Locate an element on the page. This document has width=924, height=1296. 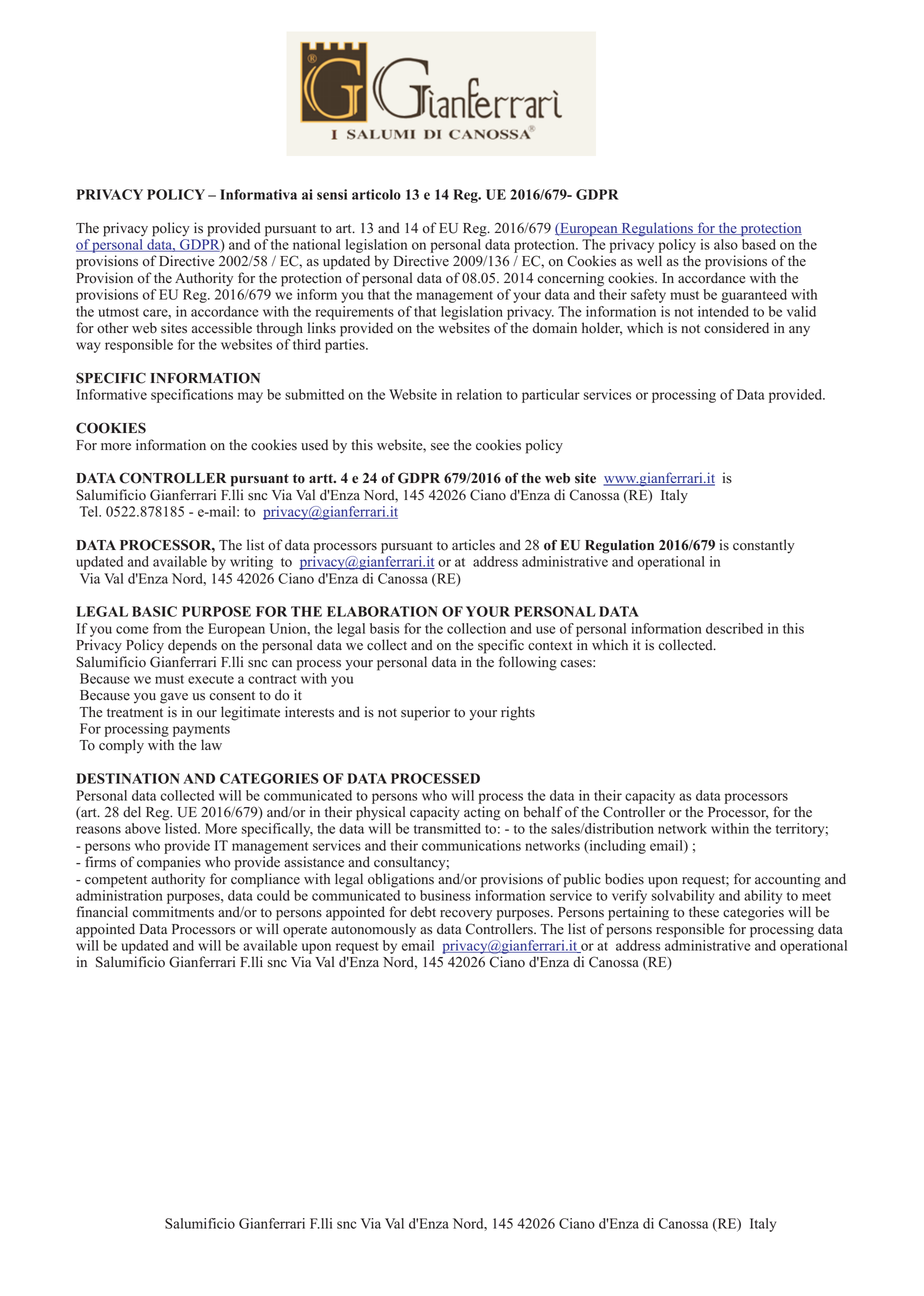
gave is located at coordinates (174, 698).
